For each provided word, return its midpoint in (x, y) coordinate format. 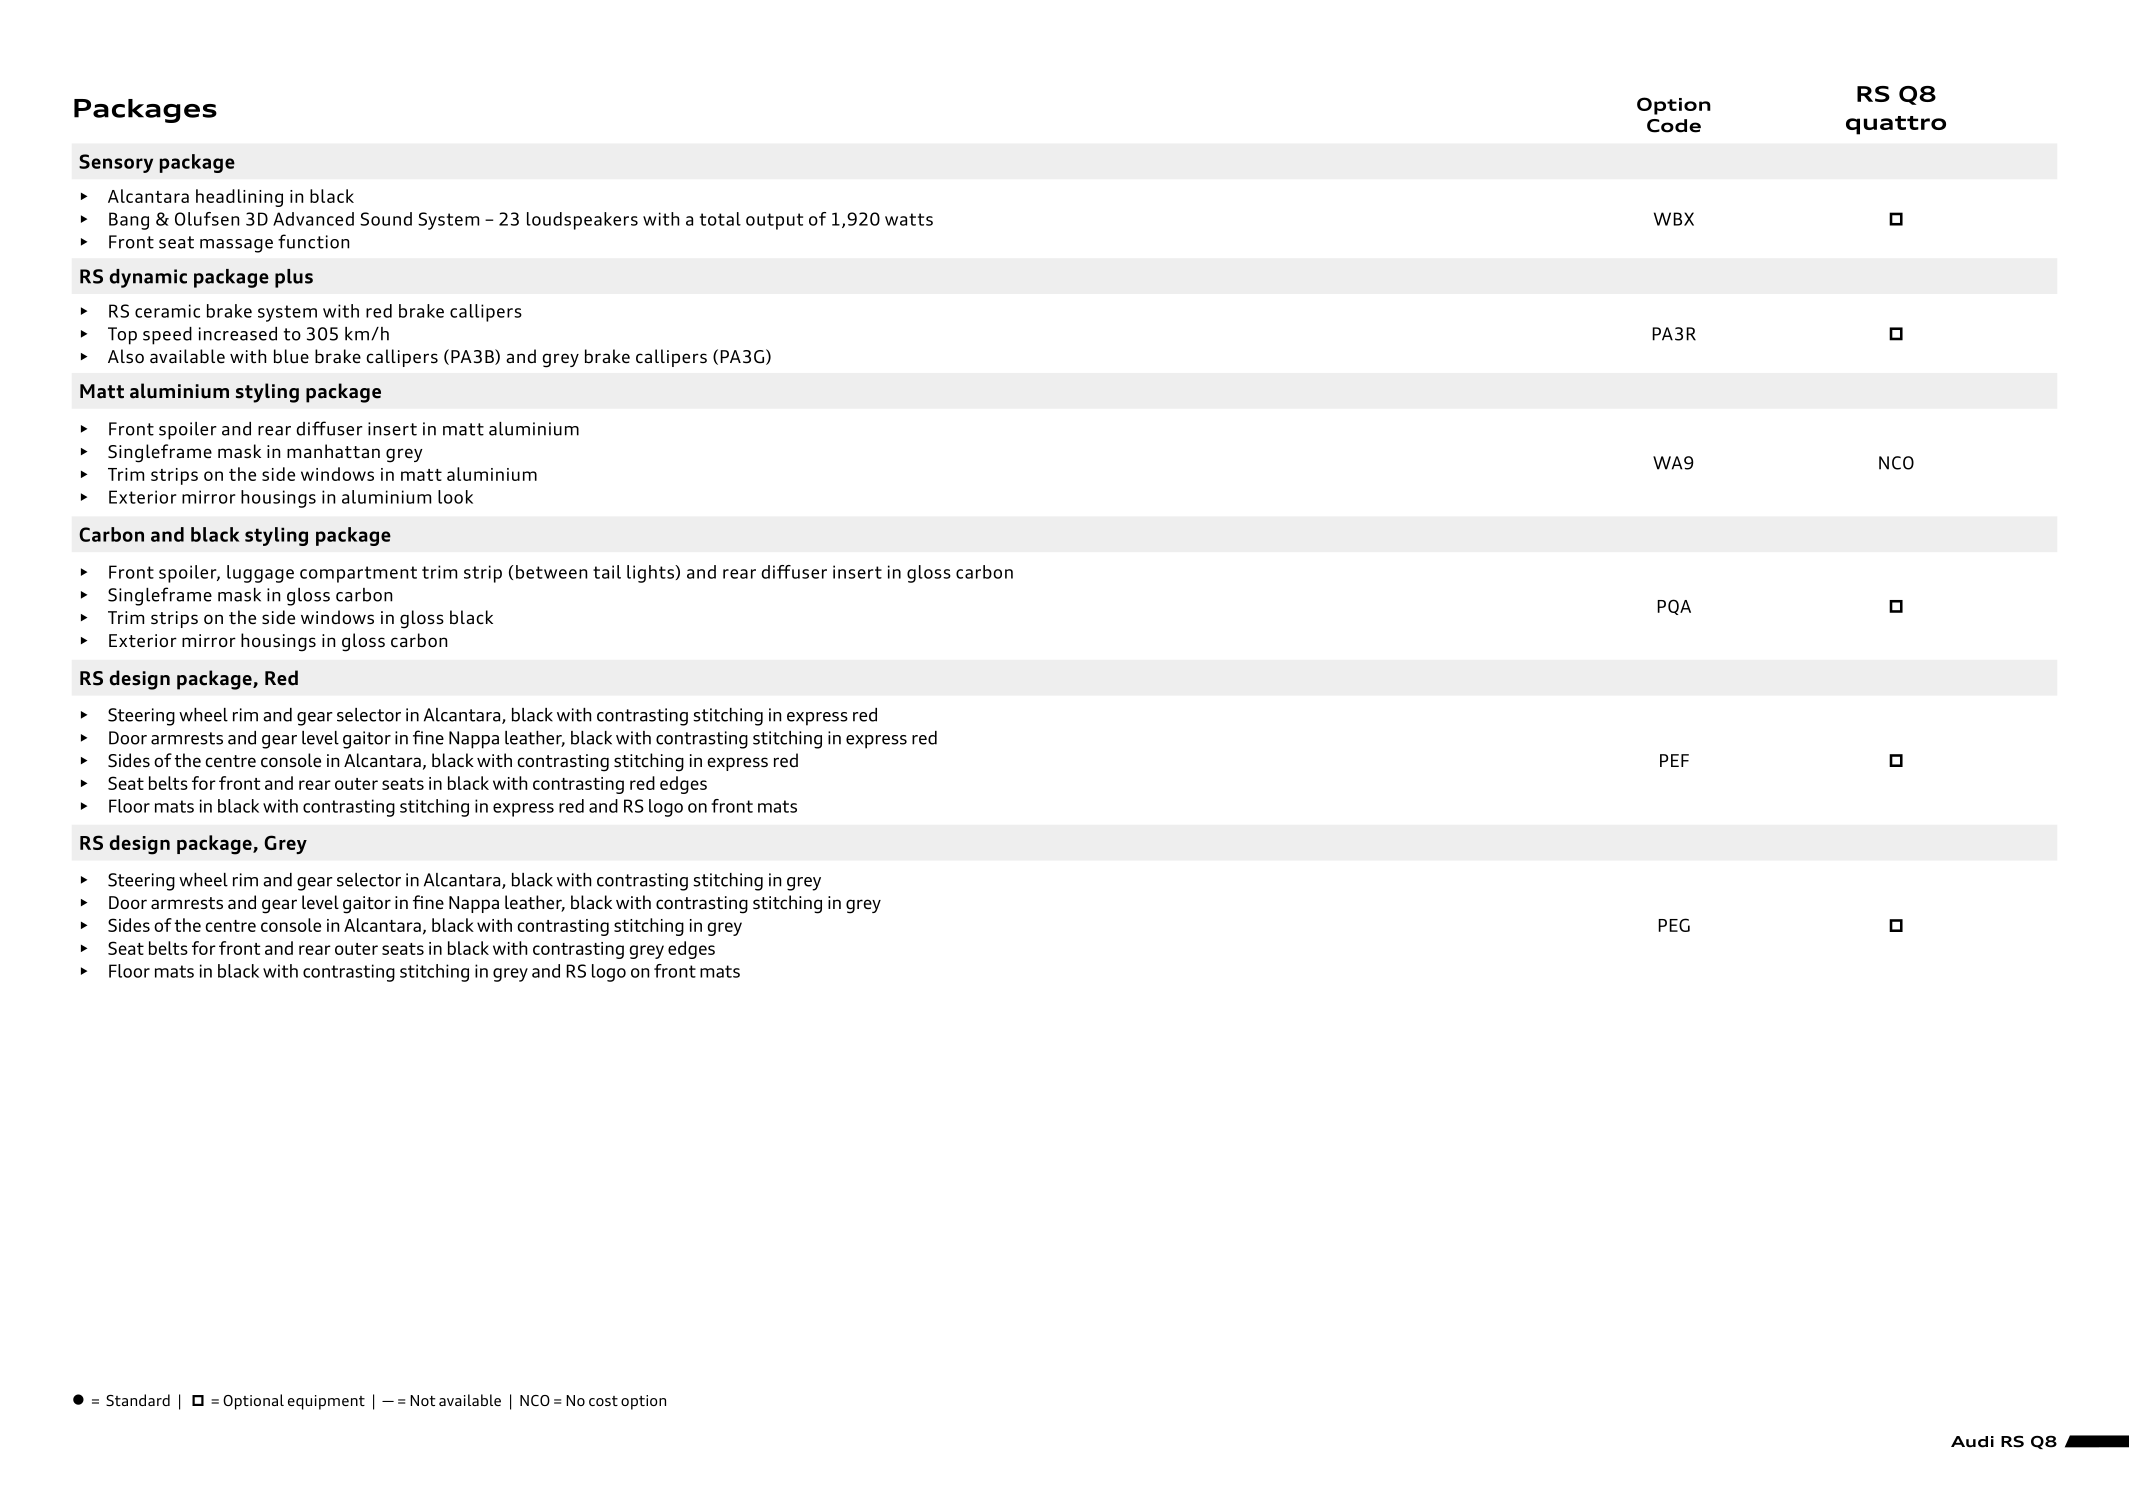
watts (909, 219)
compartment (358, 574)
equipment (326, 1402)
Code (1674, 126)
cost (603, 1401)
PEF (1674, 760)
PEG (1674, 925)
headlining (239, 198)
